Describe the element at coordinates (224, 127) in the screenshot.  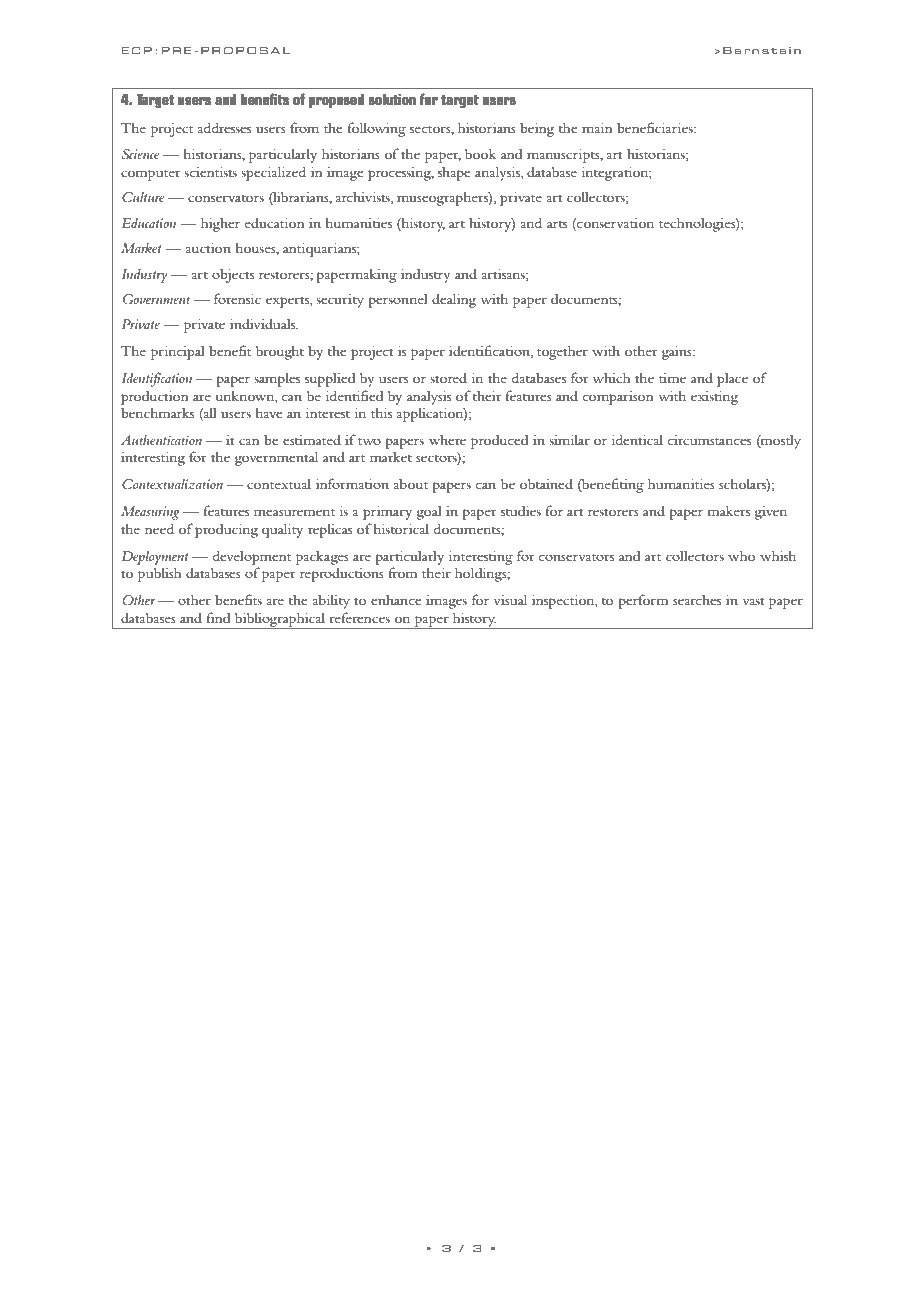
I see `addresses` at that location.
